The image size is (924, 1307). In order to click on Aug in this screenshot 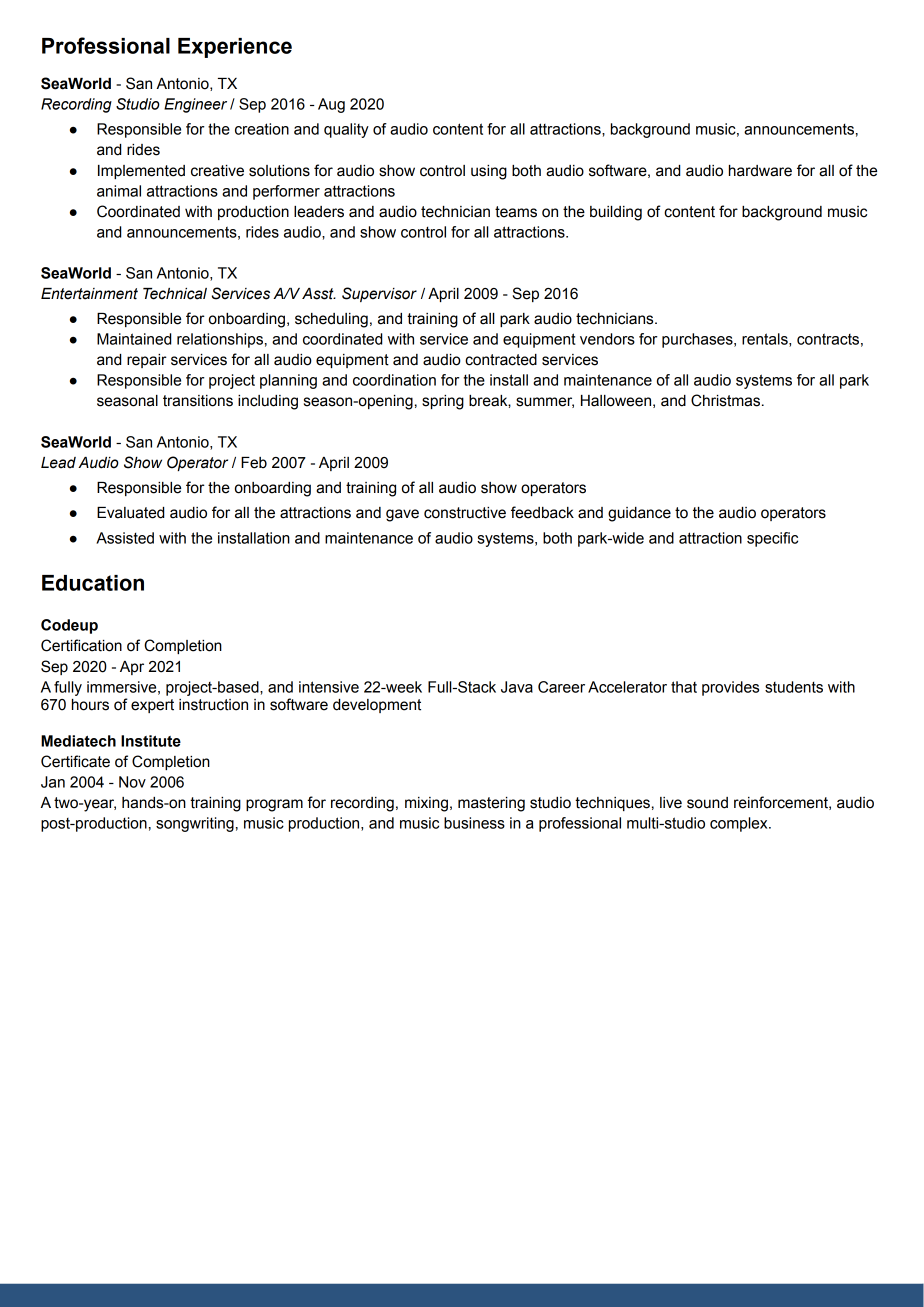, I will do `click(331, 105)`.
